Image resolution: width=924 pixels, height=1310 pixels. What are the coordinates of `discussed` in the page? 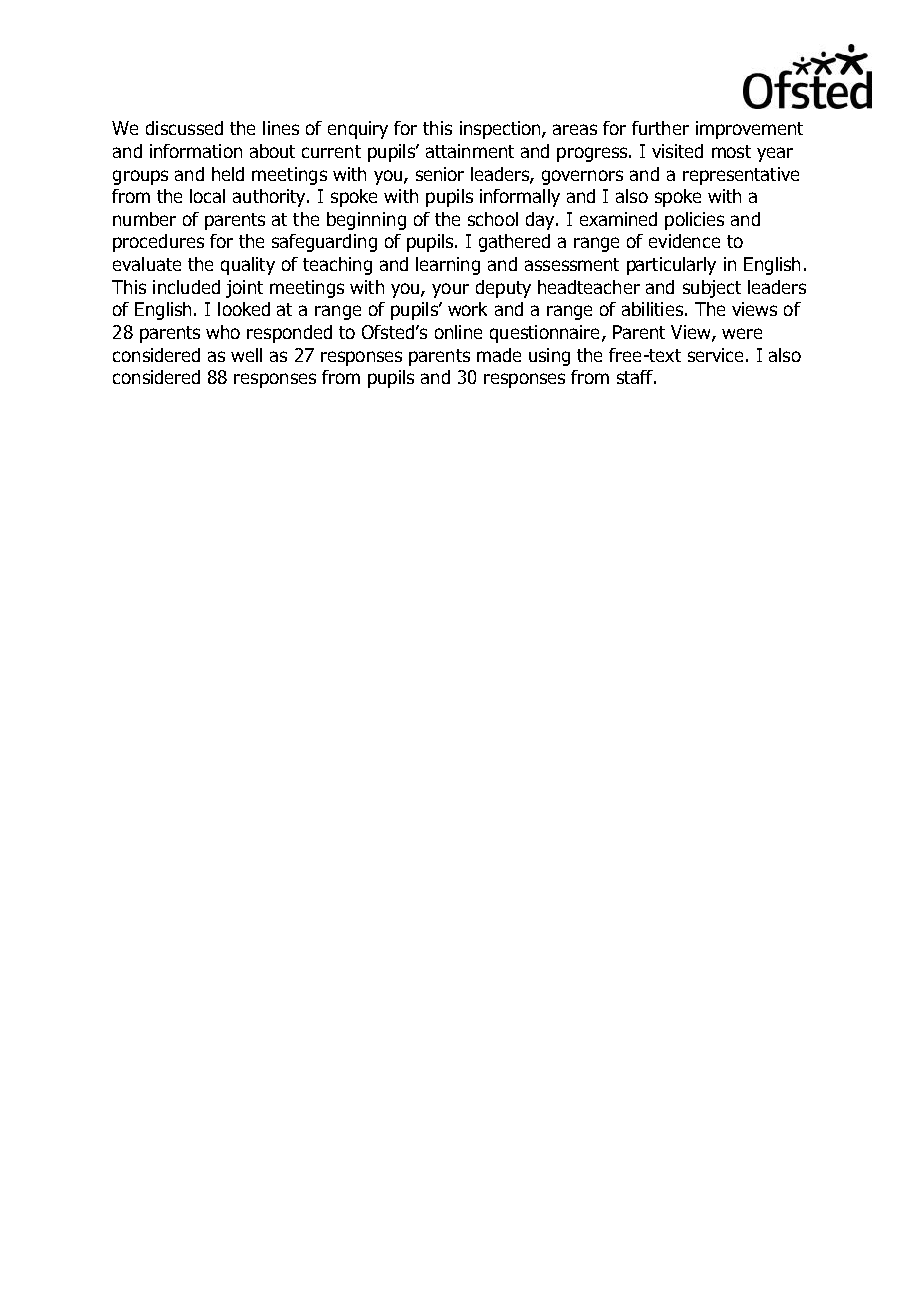 It's located at (184, 128).
